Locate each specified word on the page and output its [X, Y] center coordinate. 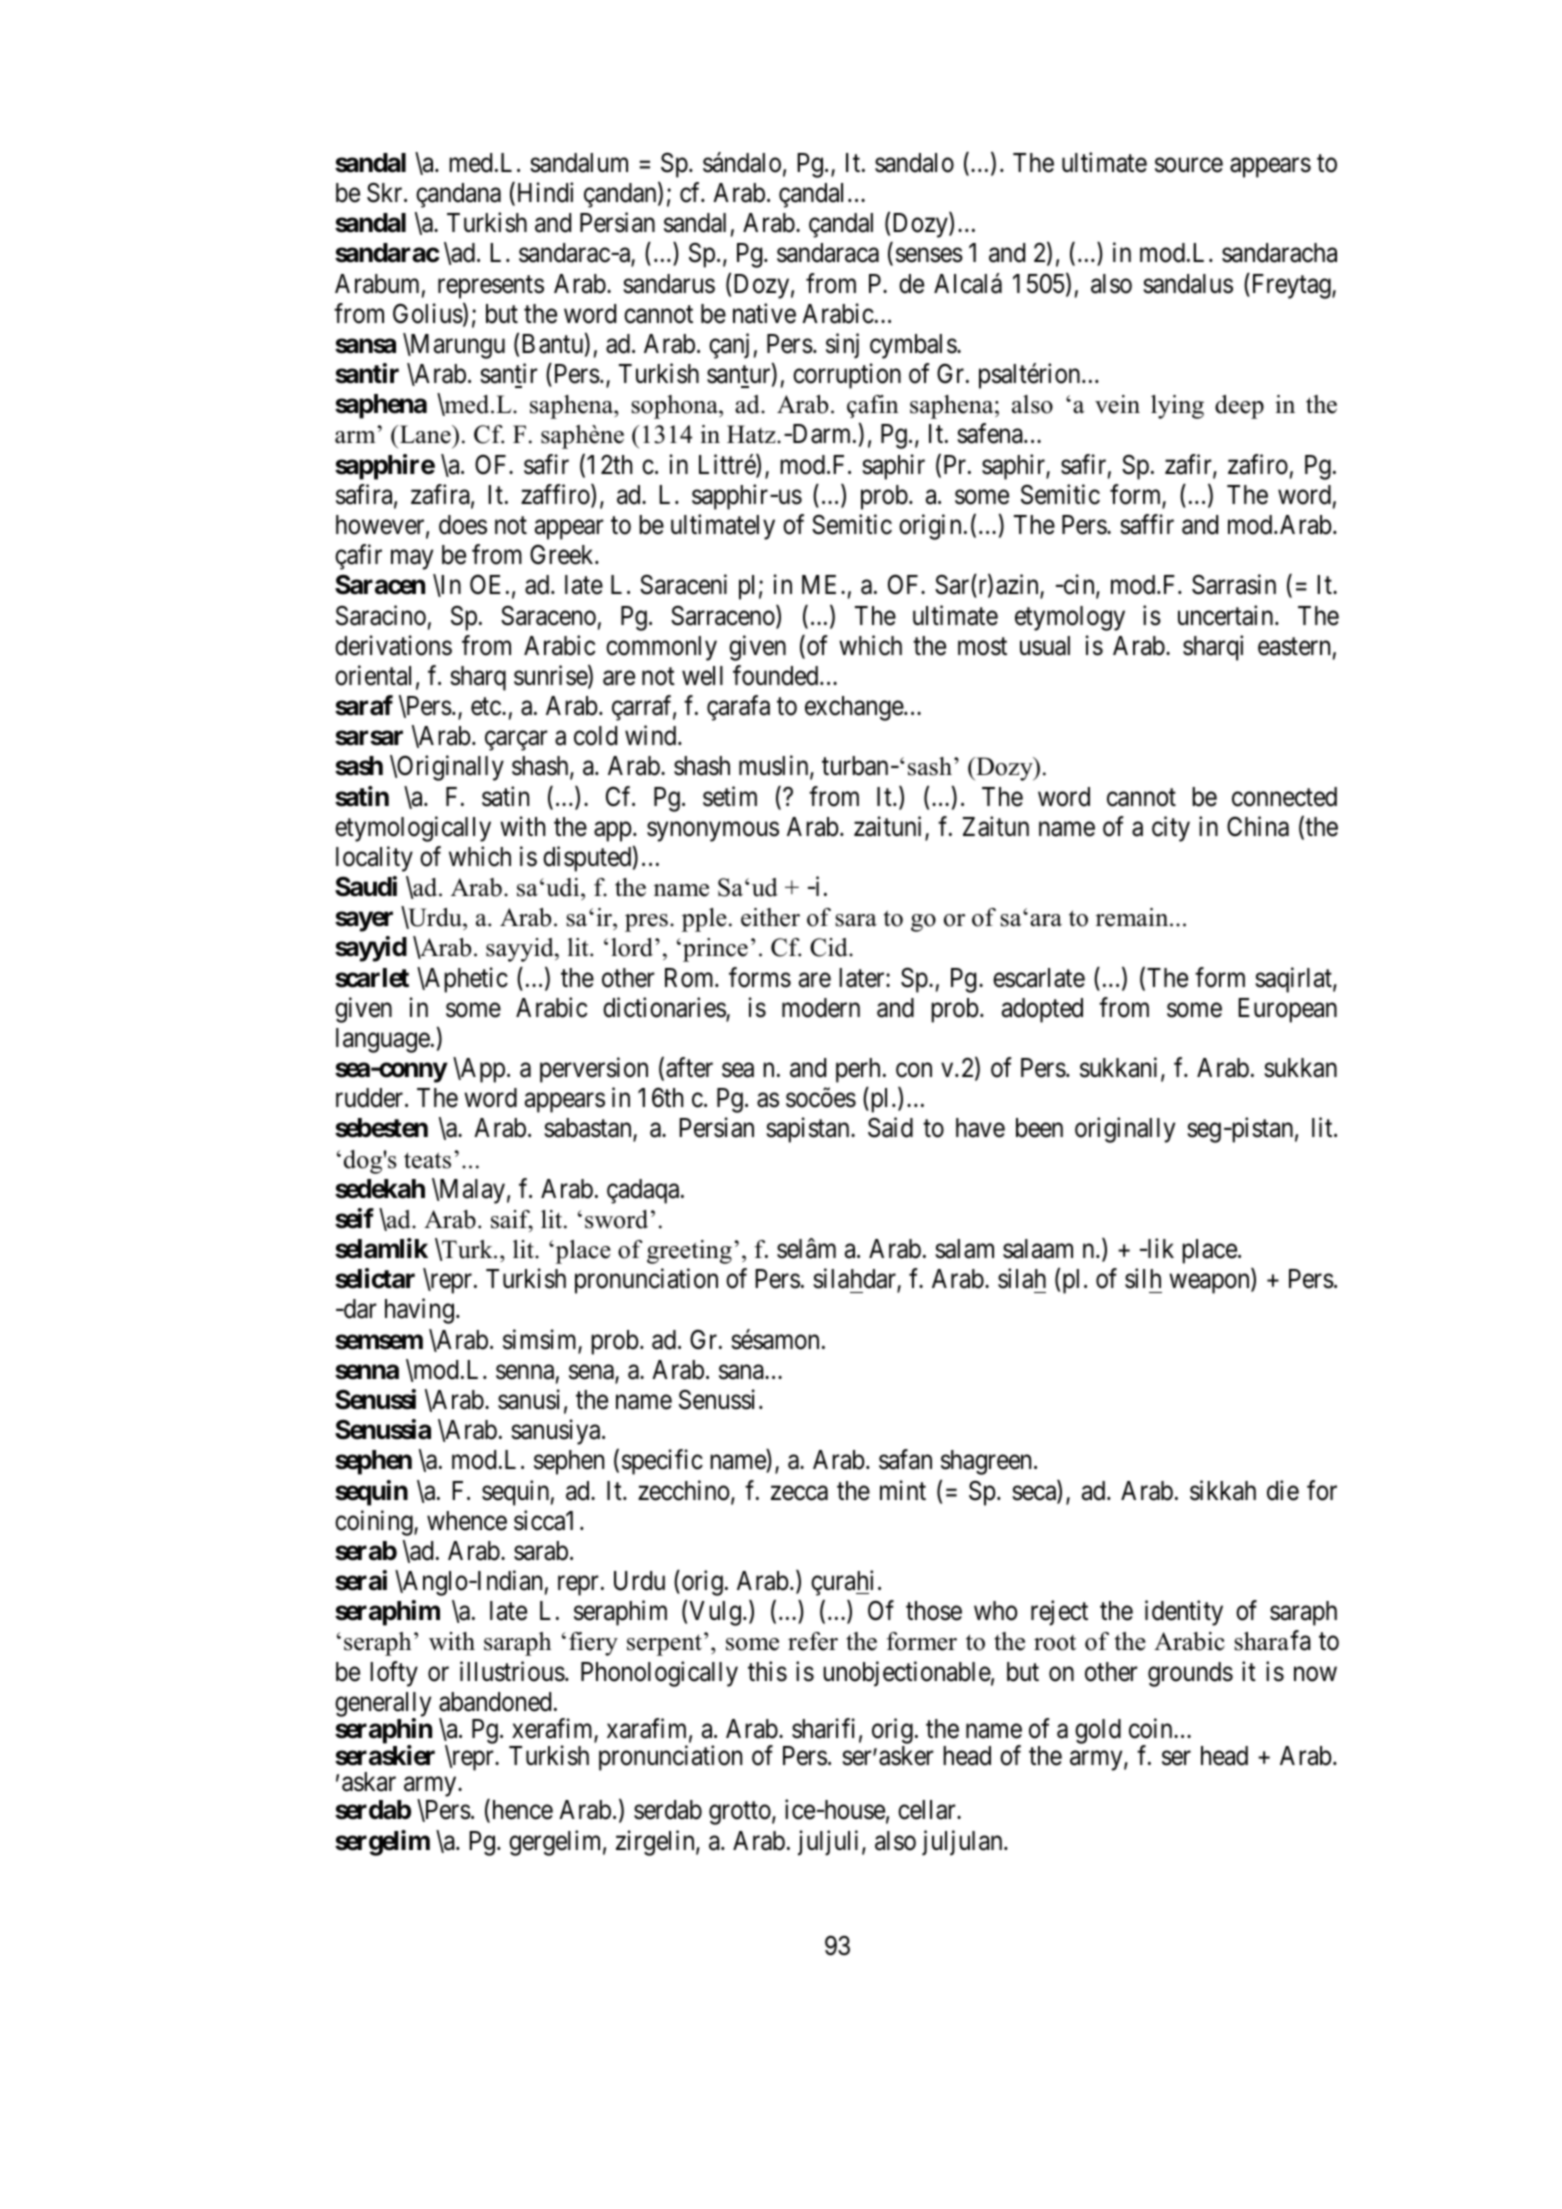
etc [486, 707]
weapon [1210, 1284]
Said [890, 1128]
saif [512, 1220]
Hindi [545, 192]
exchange [855, 708]
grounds [1190, 1674]
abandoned [495, 1702]
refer [813, 1641]
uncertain [1227, 615]
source [1189, 165]
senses [929, 255]
